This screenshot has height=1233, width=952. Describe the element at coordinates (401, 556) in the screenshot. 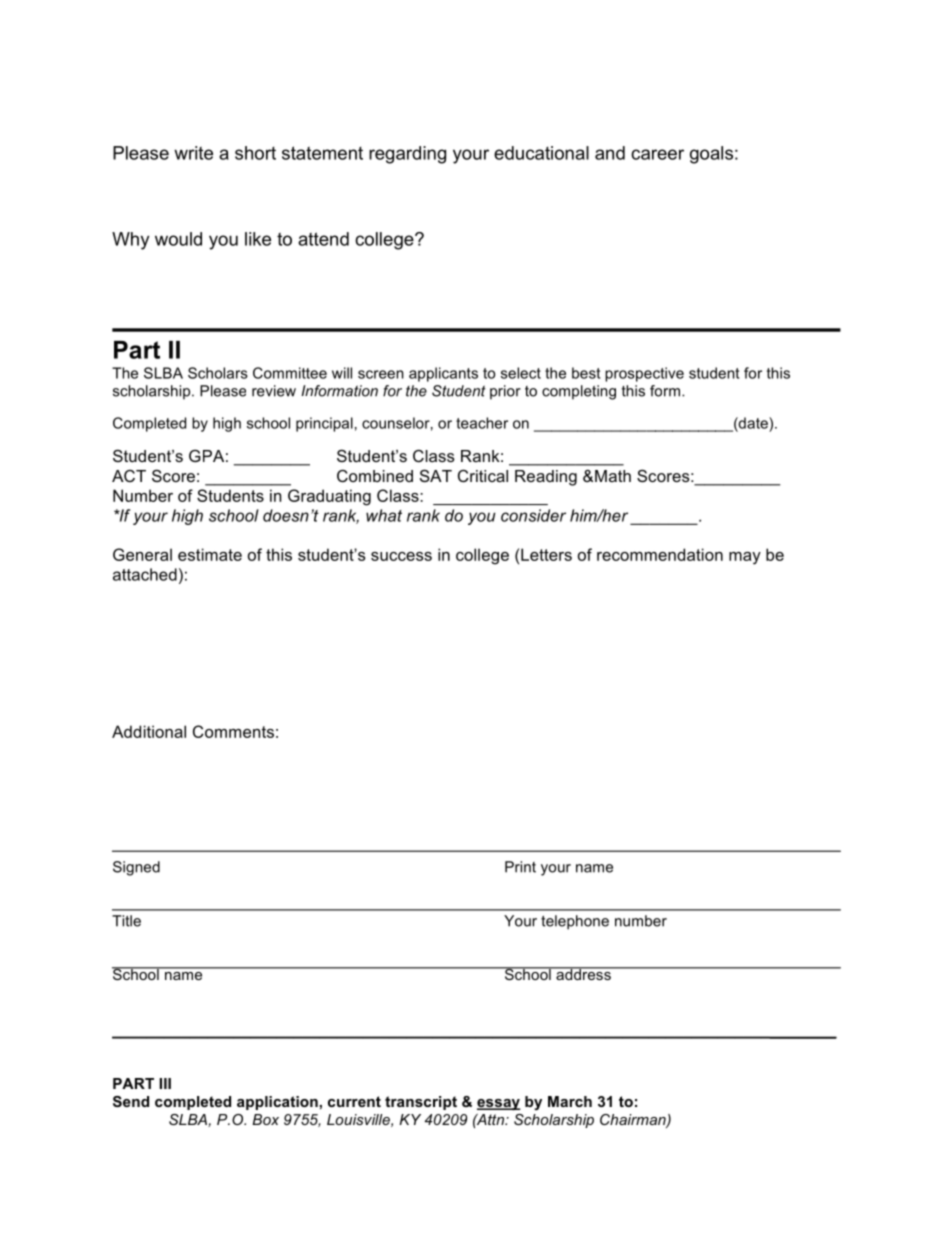

I see `success` at that location.
